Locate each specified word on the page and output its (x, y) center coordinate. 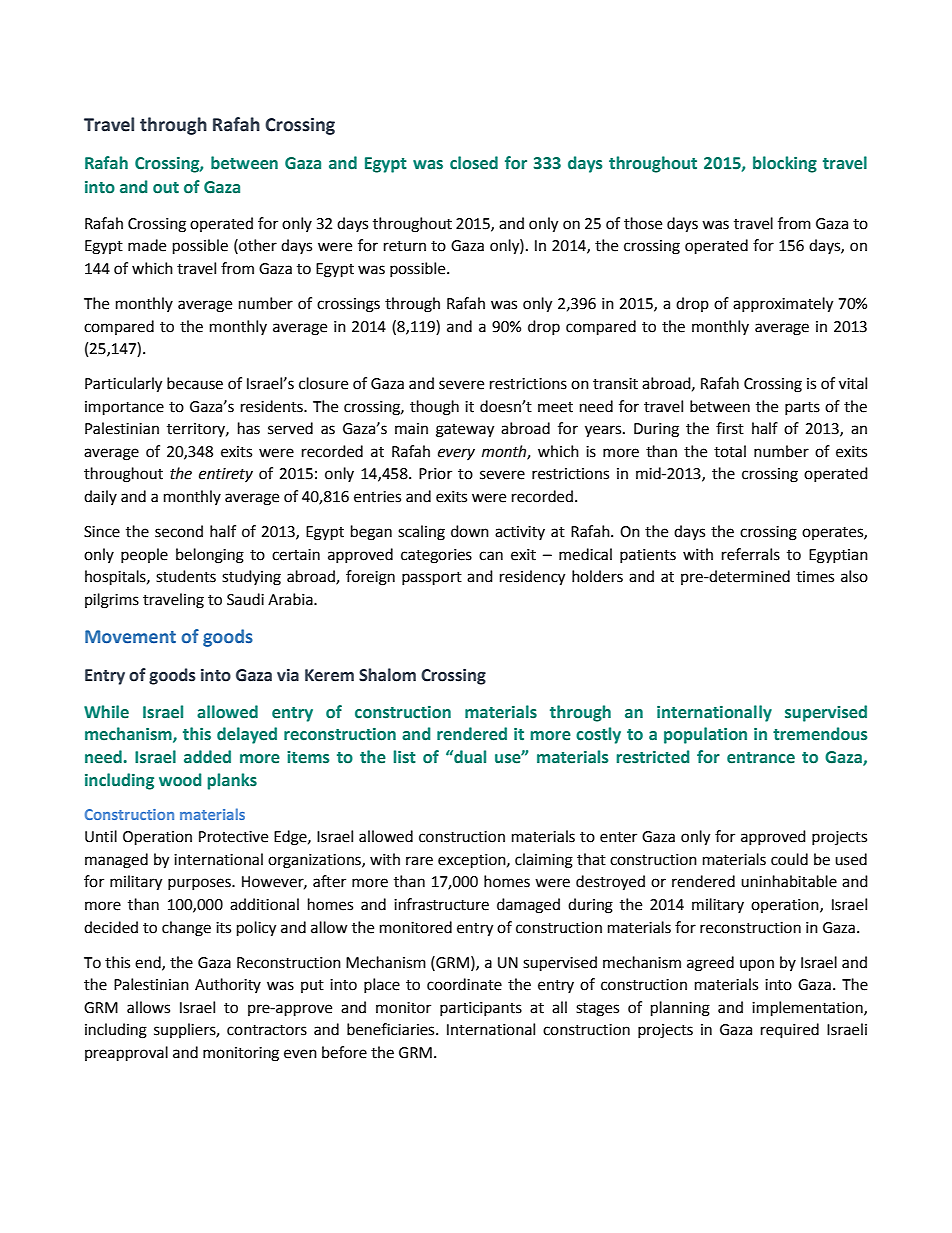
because (195, 383)
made (147, 245)
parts (802, 408)
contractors (267, 1030)
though (434, 408)
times (815, 577)
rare (419, 861)
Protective (233, 837)
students (186, 576)
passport (432, 579)
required (790, 1031)
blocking (785, 164)
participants (481, 1009)
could (789, 859)
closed (474, 163)
